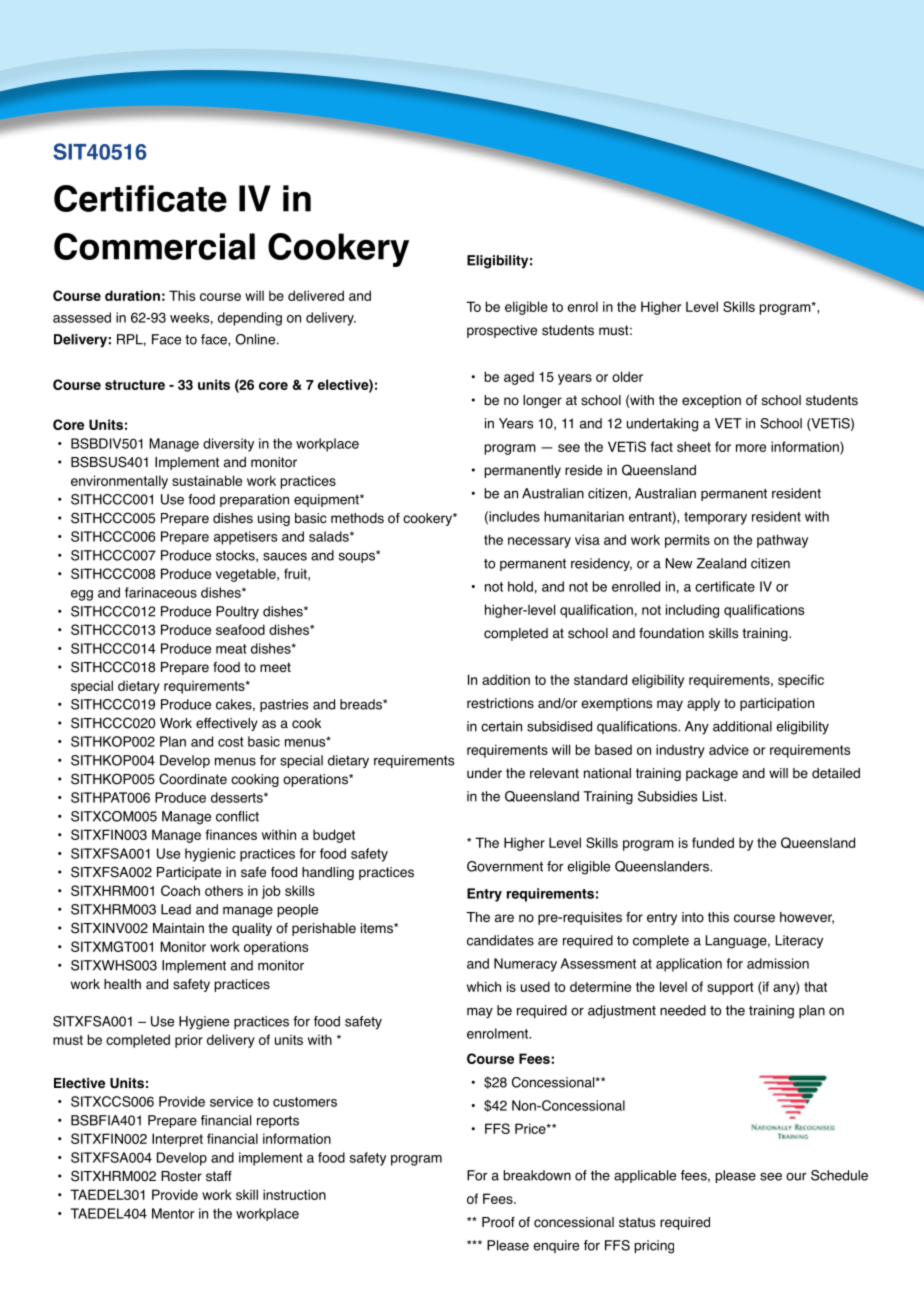 This page has height=1308, width=924. Describe the element at coordinates (484, 986) in the page. I see `which` at that location.
